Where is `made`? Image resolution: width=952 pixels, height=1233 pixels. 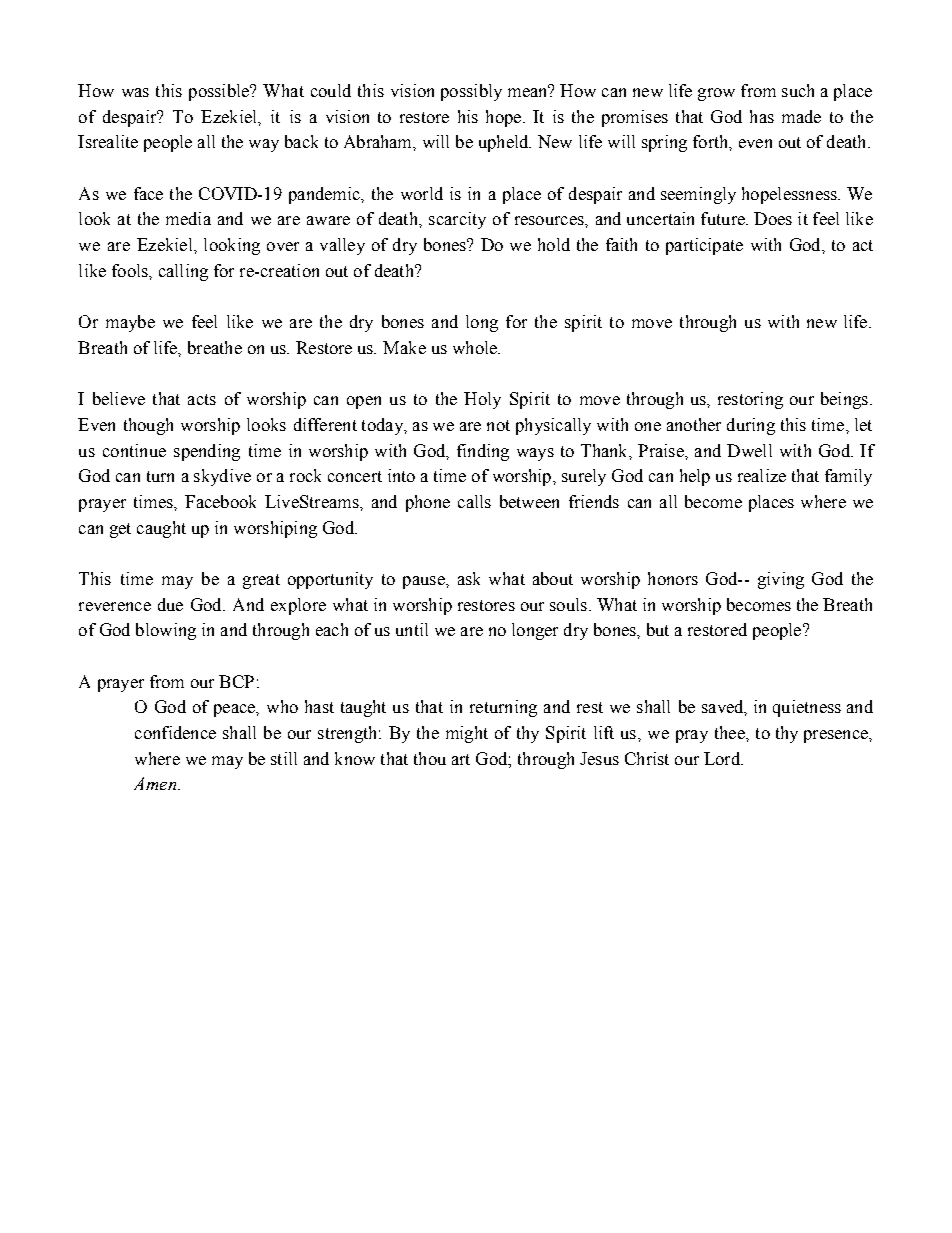 made is located at coordinates (801, 116).
